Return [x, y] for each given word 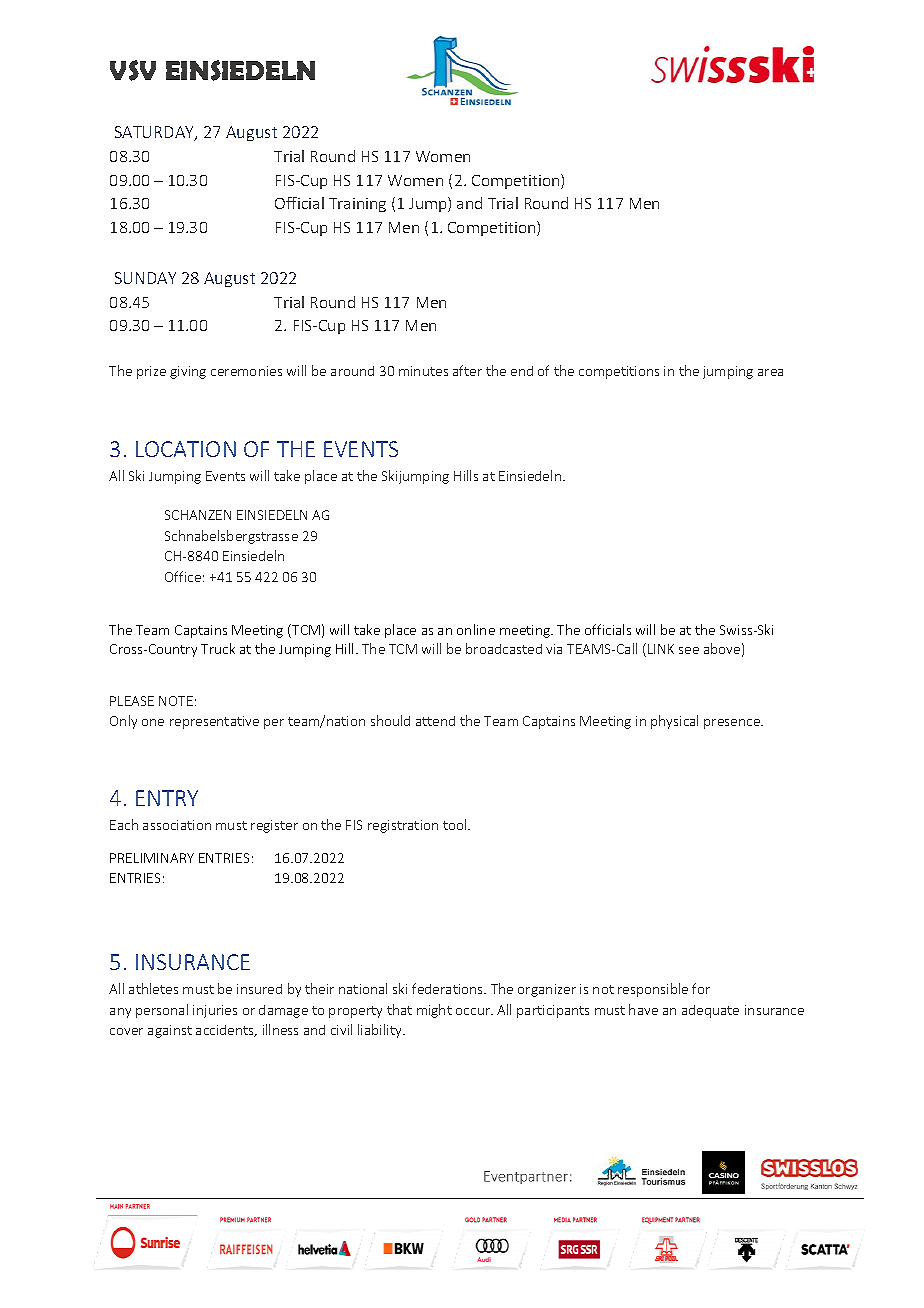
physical [674, 722]
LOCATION [186, 449]
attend [435, 721]
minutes [423, 371]
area [770, 372]
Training [357, 205]
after [467, 370]
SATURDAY [155, 133]
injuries [215, 1011]
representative [214, 722]
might [434, 1011]
